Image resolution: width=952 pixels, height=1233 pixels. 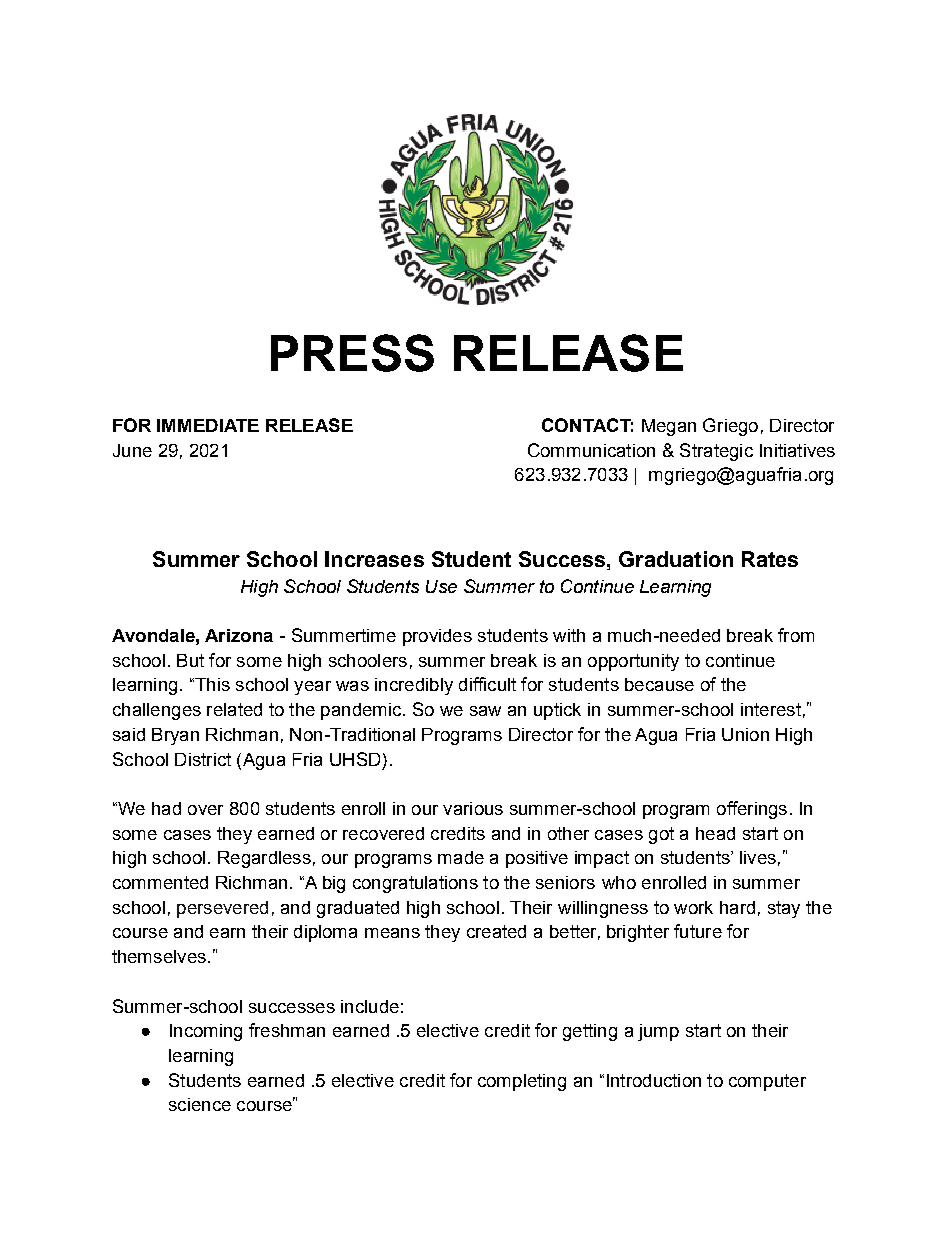 I want to click on persevered, so click(x=222, y=909).
